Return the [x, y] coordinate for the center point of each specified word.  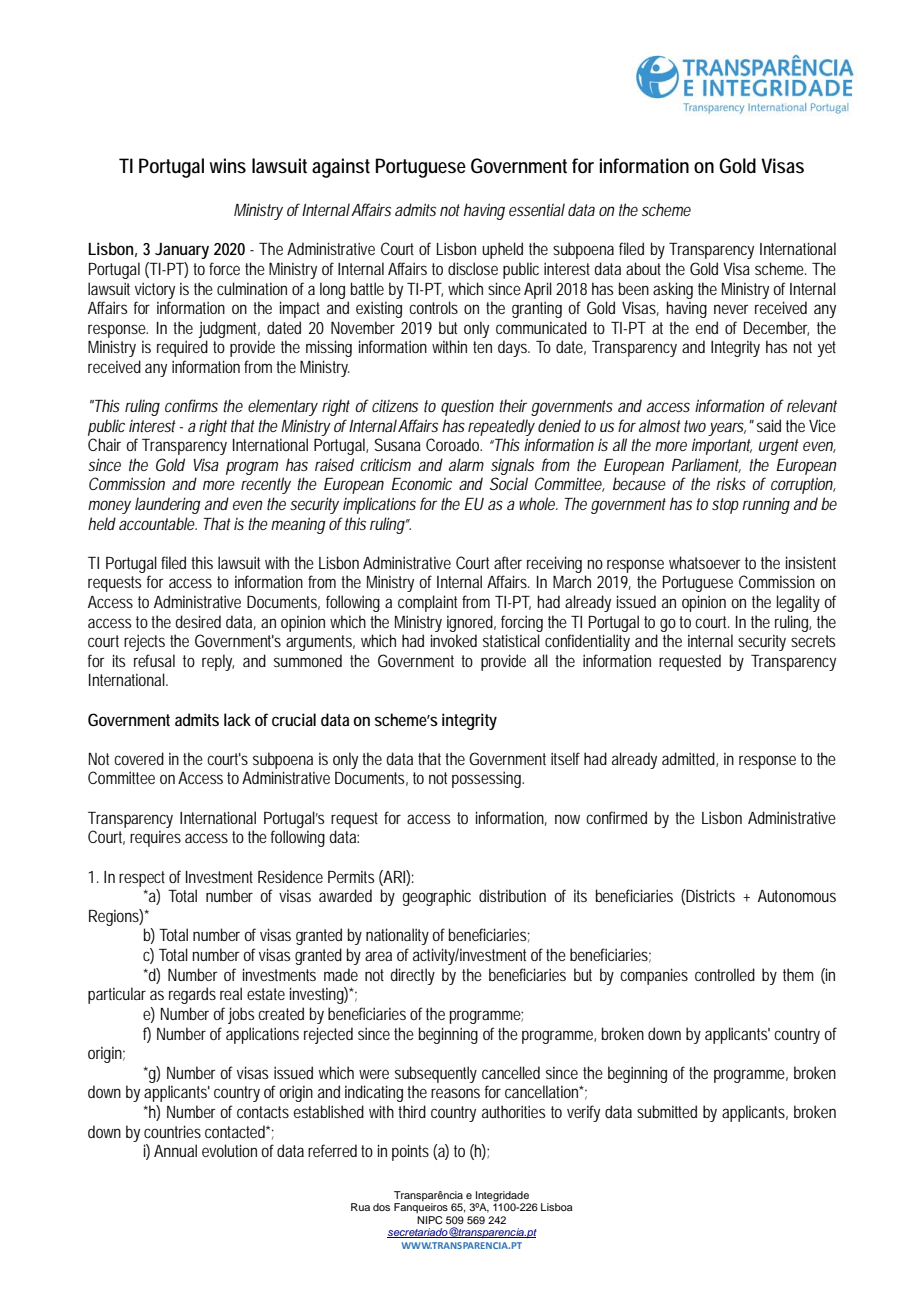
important [722, 446]
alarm [466, 464]
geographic [437, 897]
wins [228, 165]
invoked [454, 640]
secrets [813, 641]
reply [218, 662]
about [646, 268]
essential [537, 209]
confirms [191, 405]
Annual [175, 1150]
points [410, 1152]
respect [142, 879]
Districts [710, 897]
